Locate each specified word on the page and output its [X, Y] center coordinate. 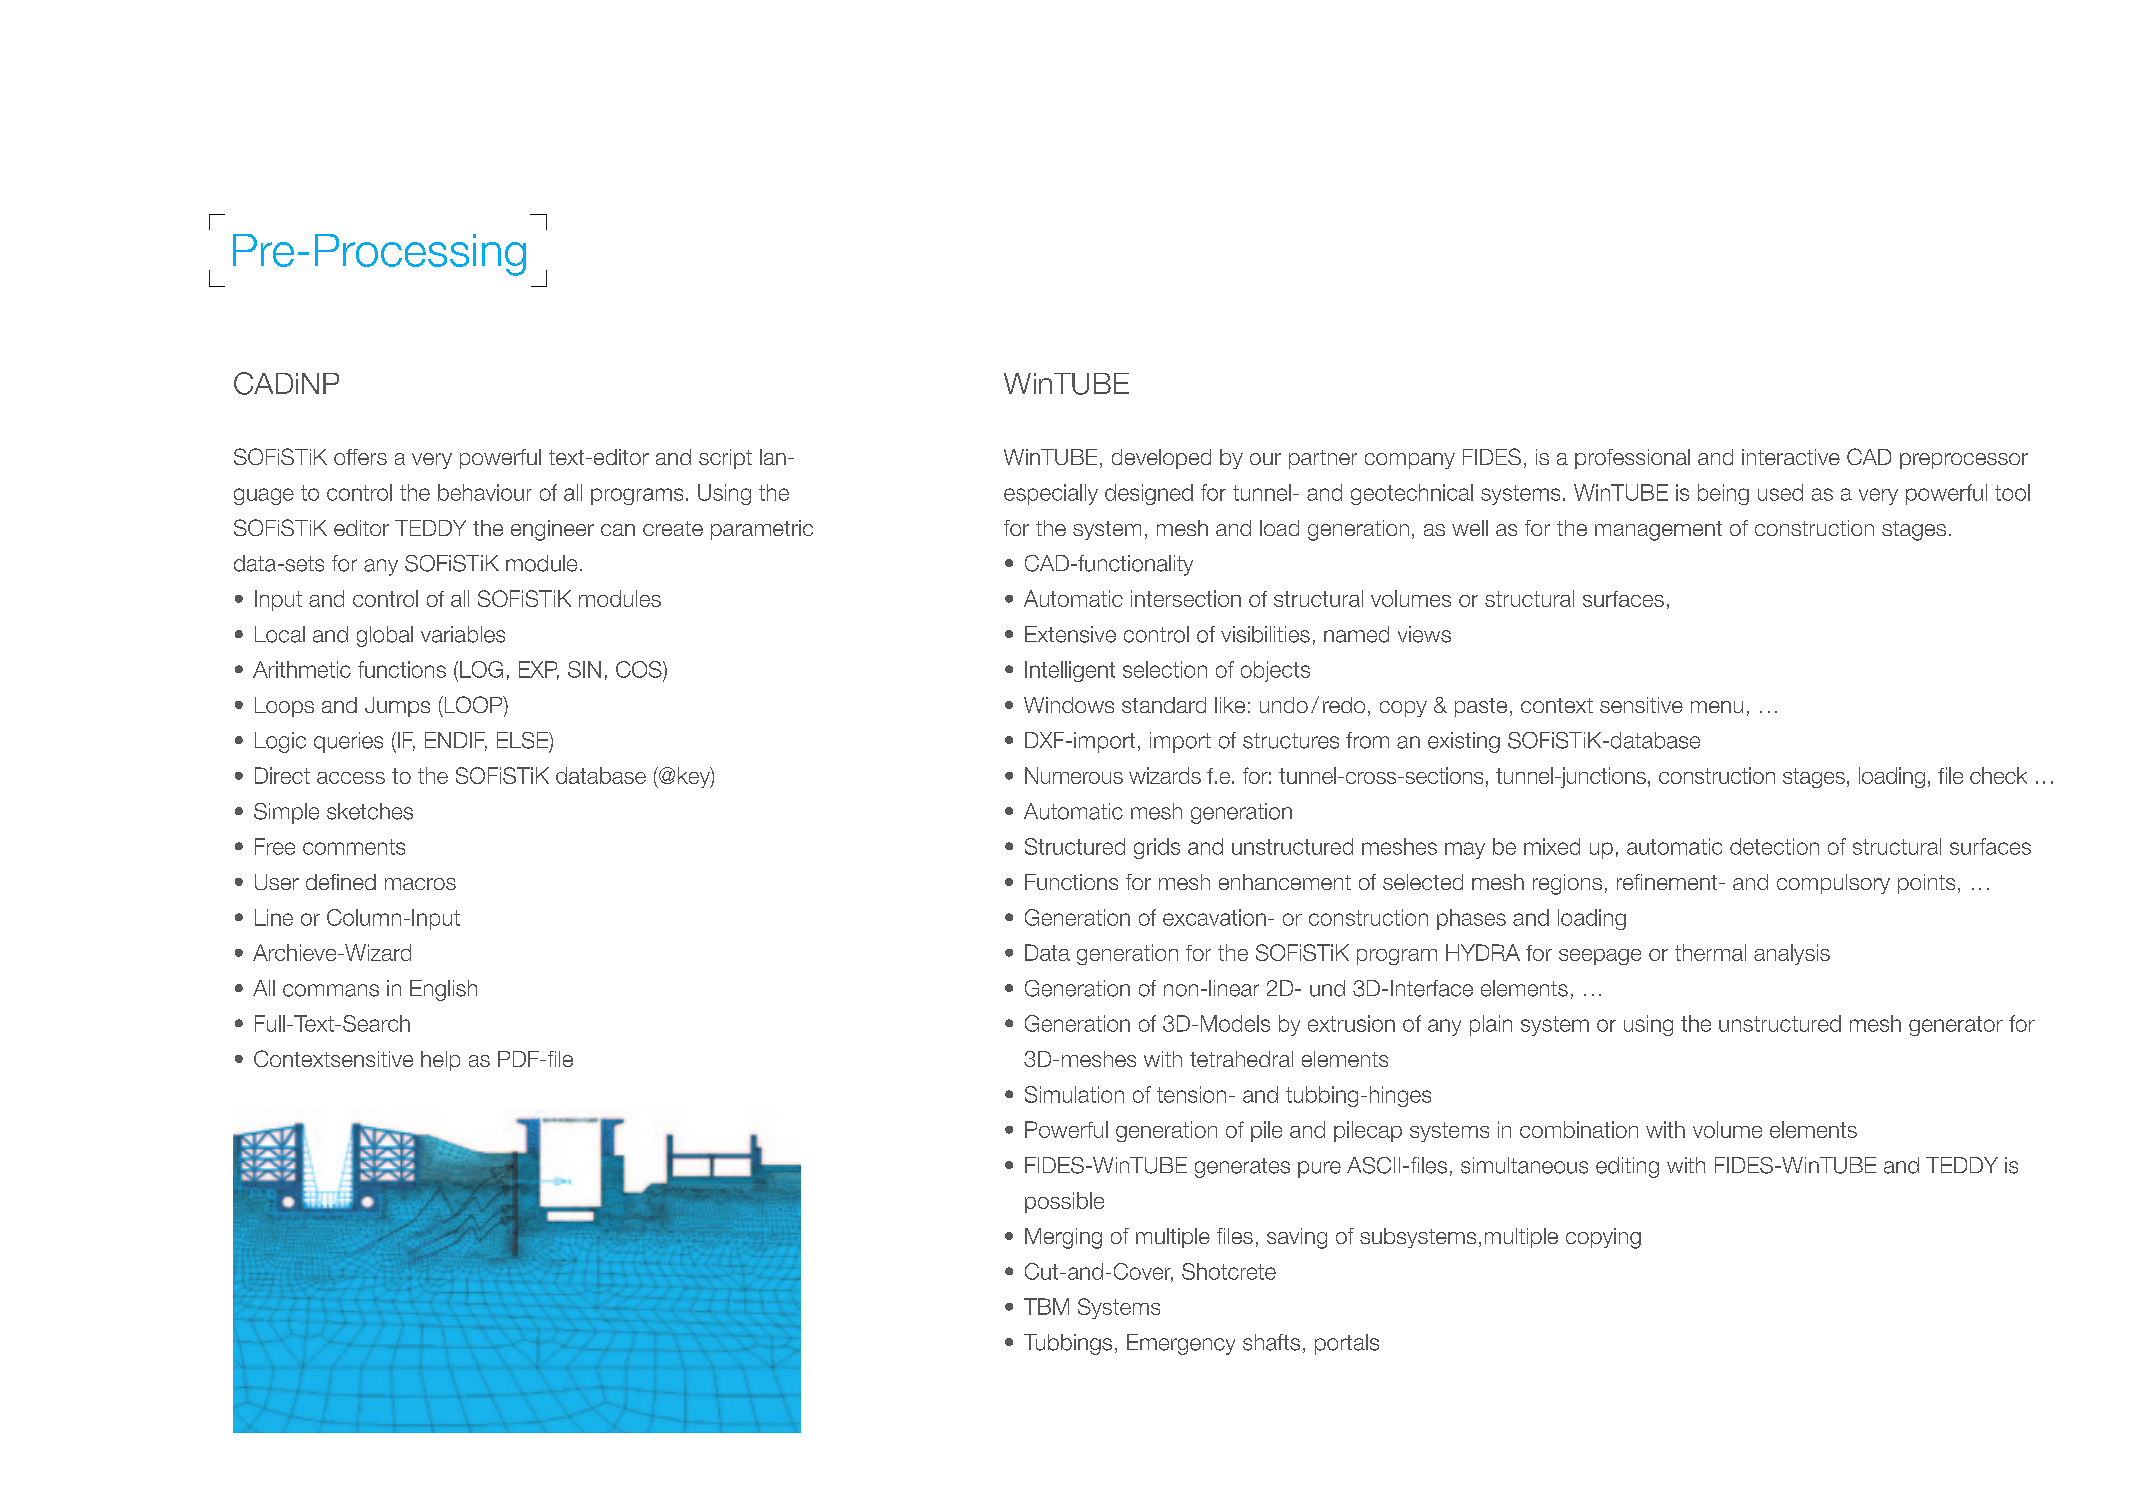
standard [1164, 705]
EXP [539, 670]
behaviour [485, 492]
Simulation [1074, 1094]
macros [420, 884]
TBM [1046, 1306]
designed [1149, 494]
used [1780, 492]
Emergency [1181, 1344]
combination [1579, 1129]
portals [1347, 1344]
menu [1717, 707]
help [440, 1061]
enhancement [1285, 882]
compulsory [1833, 884]
